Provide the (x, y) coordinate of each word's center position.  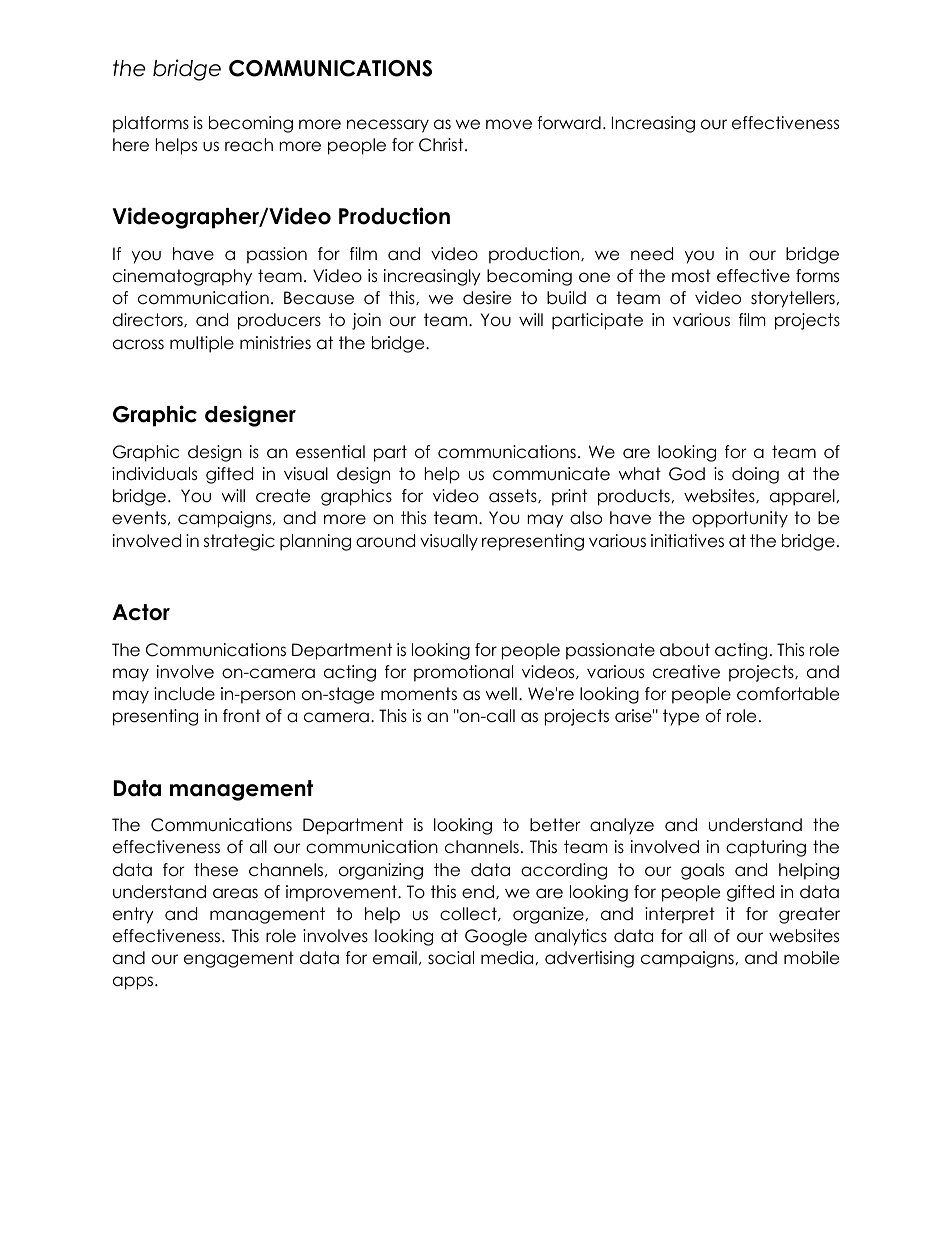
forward (569, 123)
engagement (239, 959)
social (451, 958)
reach (249, 145)
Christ (442, 145)
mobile (811, 958)
